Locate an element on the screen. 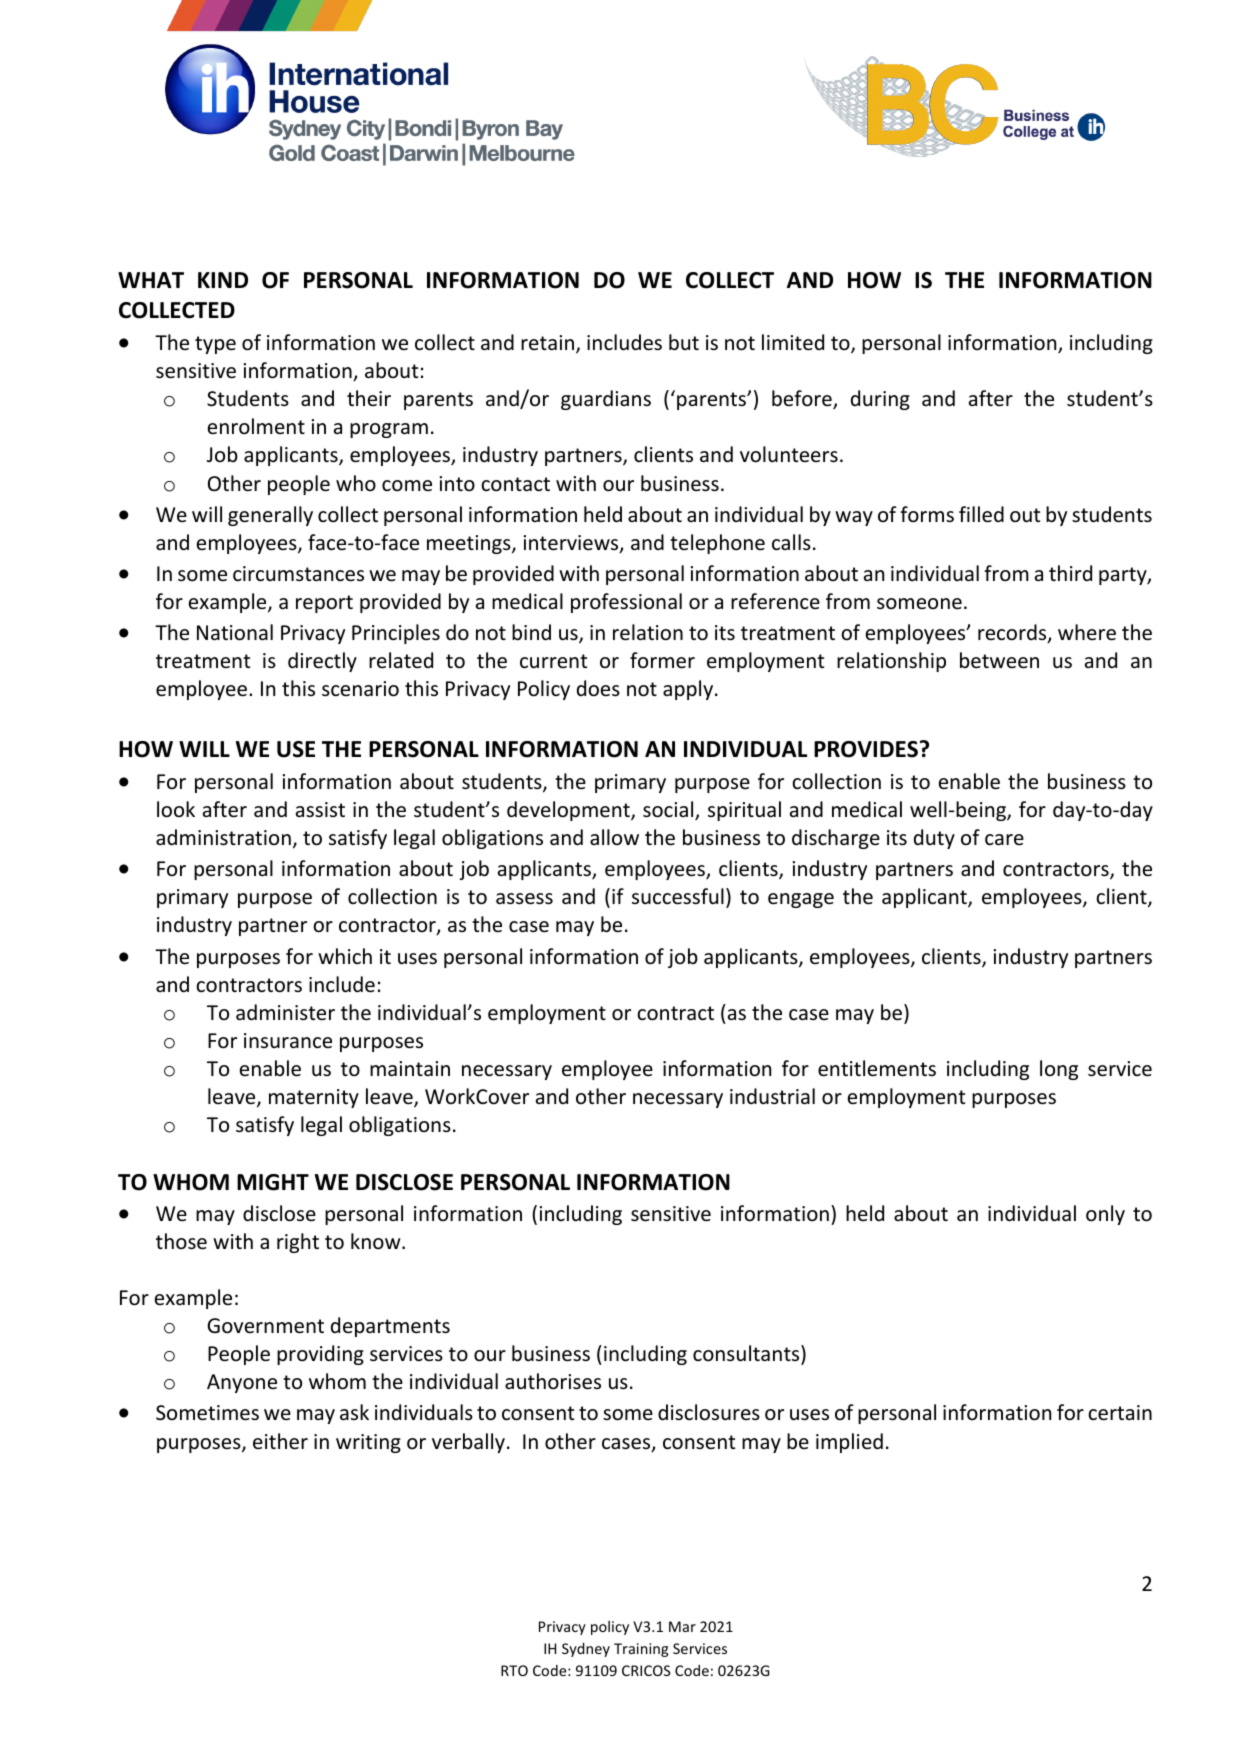 This screenshot has width=1241, height=1756. Government is located at coordinates (265, 1326).
